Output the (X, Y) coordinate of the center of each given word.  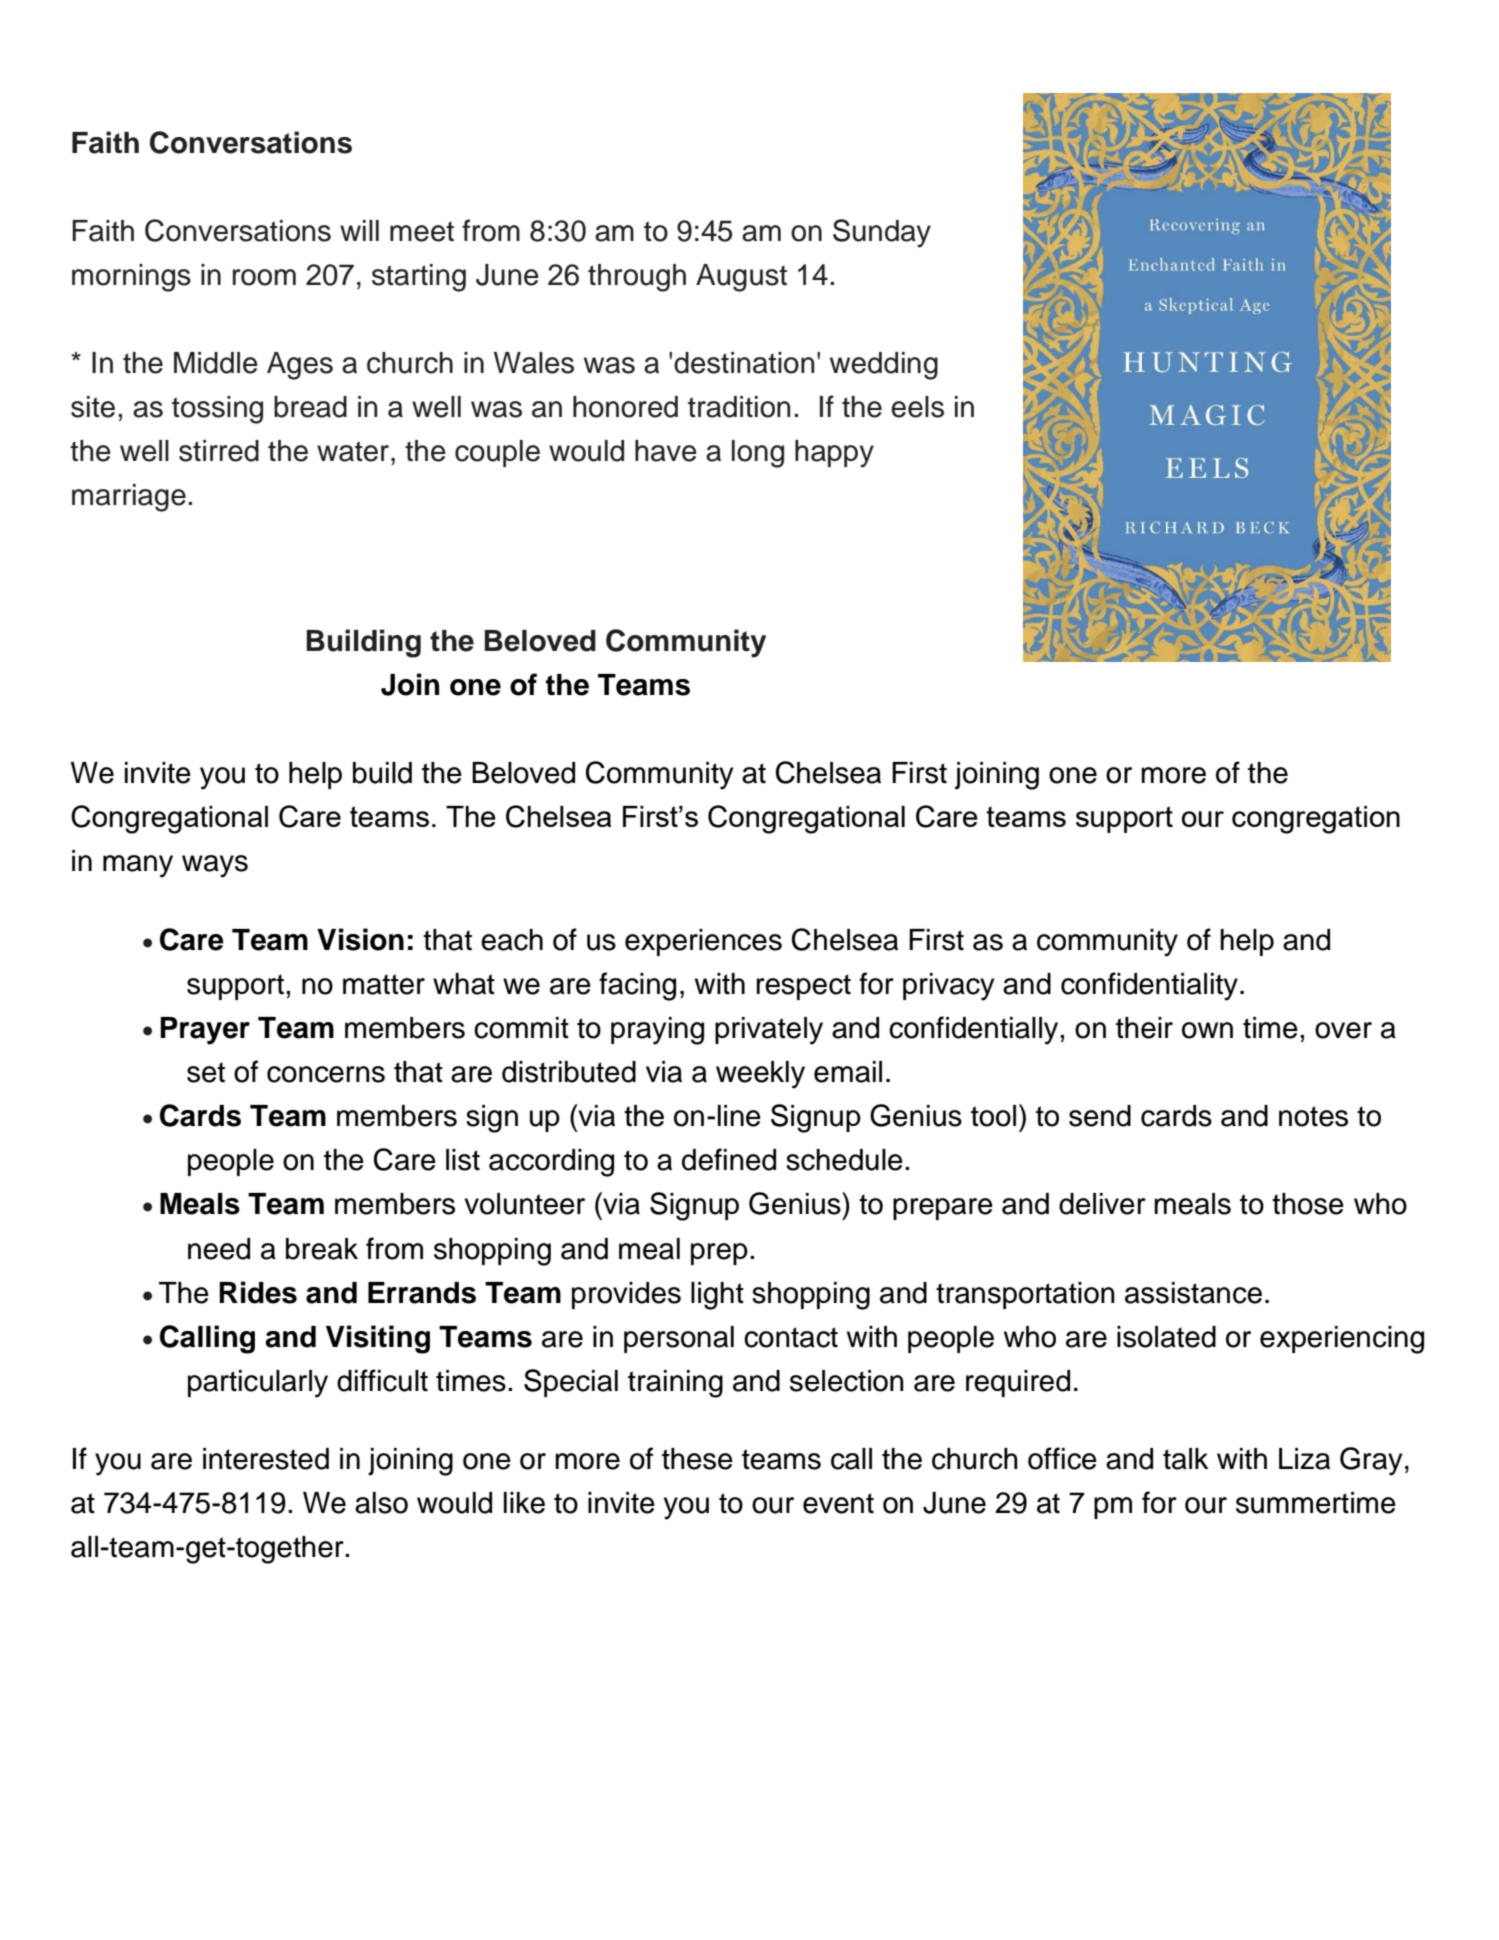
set (206, 1072)
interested (266, 1459)
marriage (129, 498)
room (264, 277)
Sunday (882, 233)
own (1207, 1030)
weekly (760, 1075)
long (758, 454)
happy (834, 454)
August (741, 278)
